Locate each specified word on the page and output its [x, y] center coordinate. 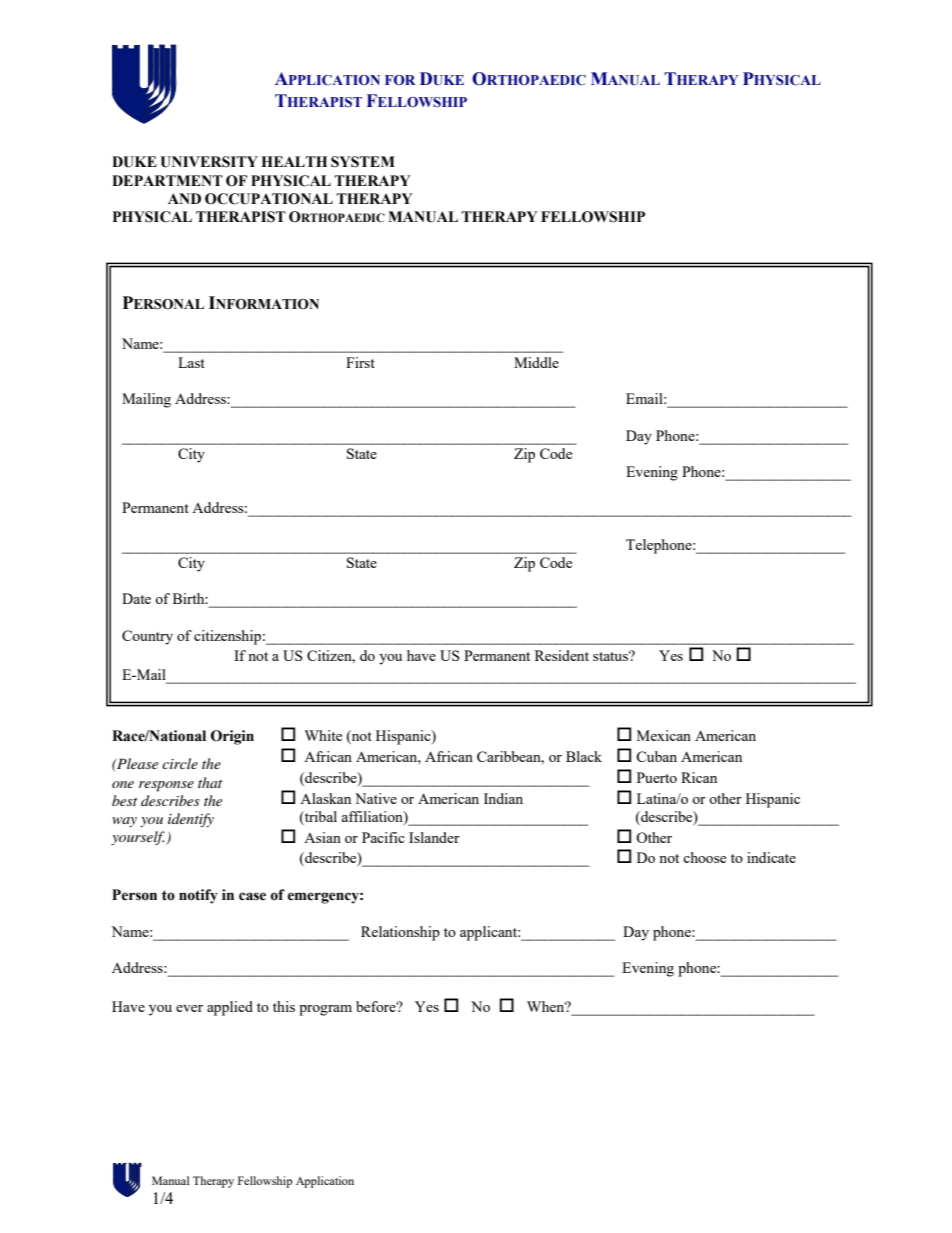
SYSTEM [363, 162]
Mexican [664, 735]
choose [704, 857]
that [210, 782]
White [323, 735]
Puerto [657, 777]
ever [189, 1008]
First [360, 362]
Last [191, 362]
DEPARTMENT [167, 180]
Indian [503, 798]
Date [136, 598]
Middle [536, 362]
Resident [562, 655]
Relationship [400, 933]
